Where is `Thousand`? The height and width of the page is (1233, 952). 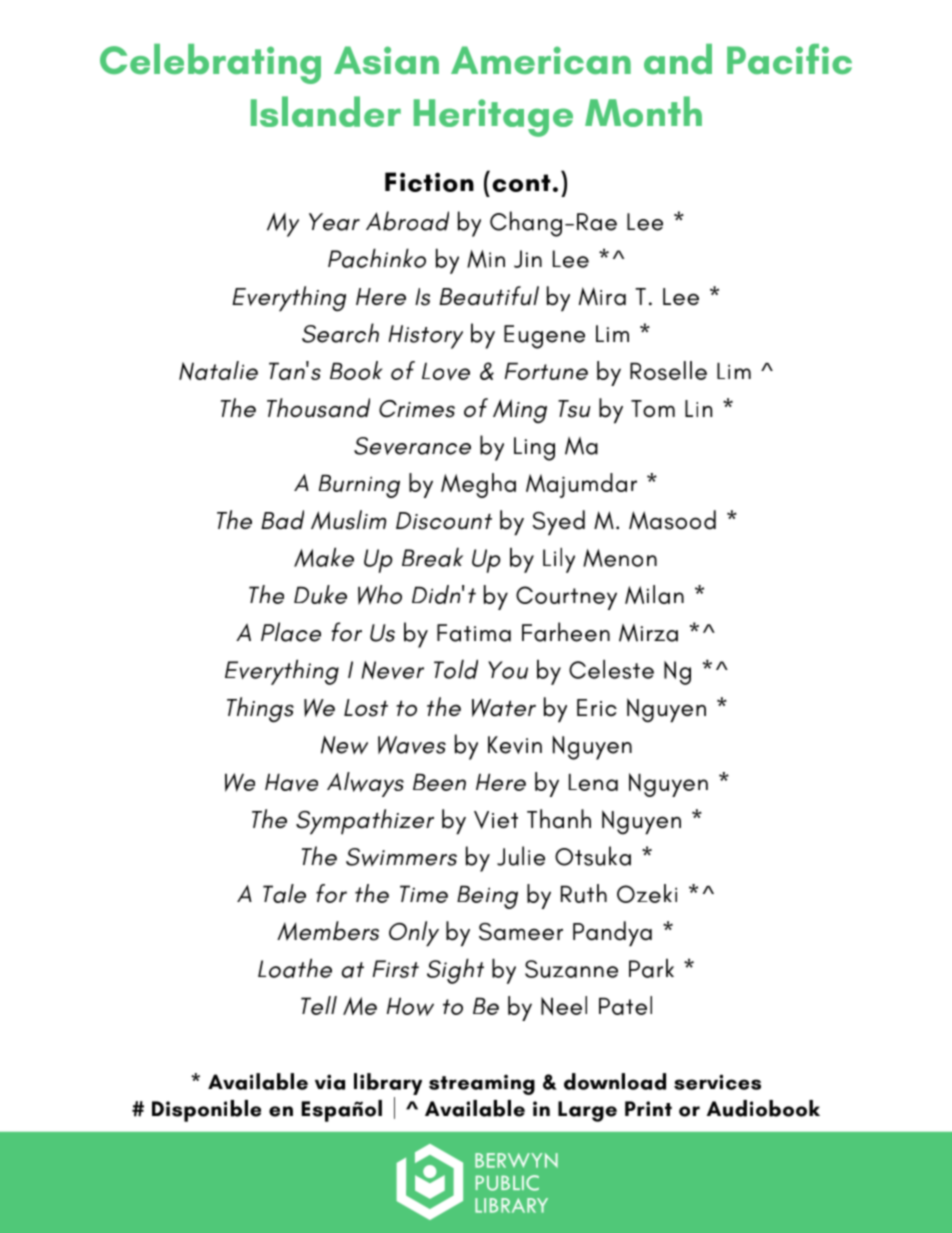
Thousand is located at coordinates (318, 408).
